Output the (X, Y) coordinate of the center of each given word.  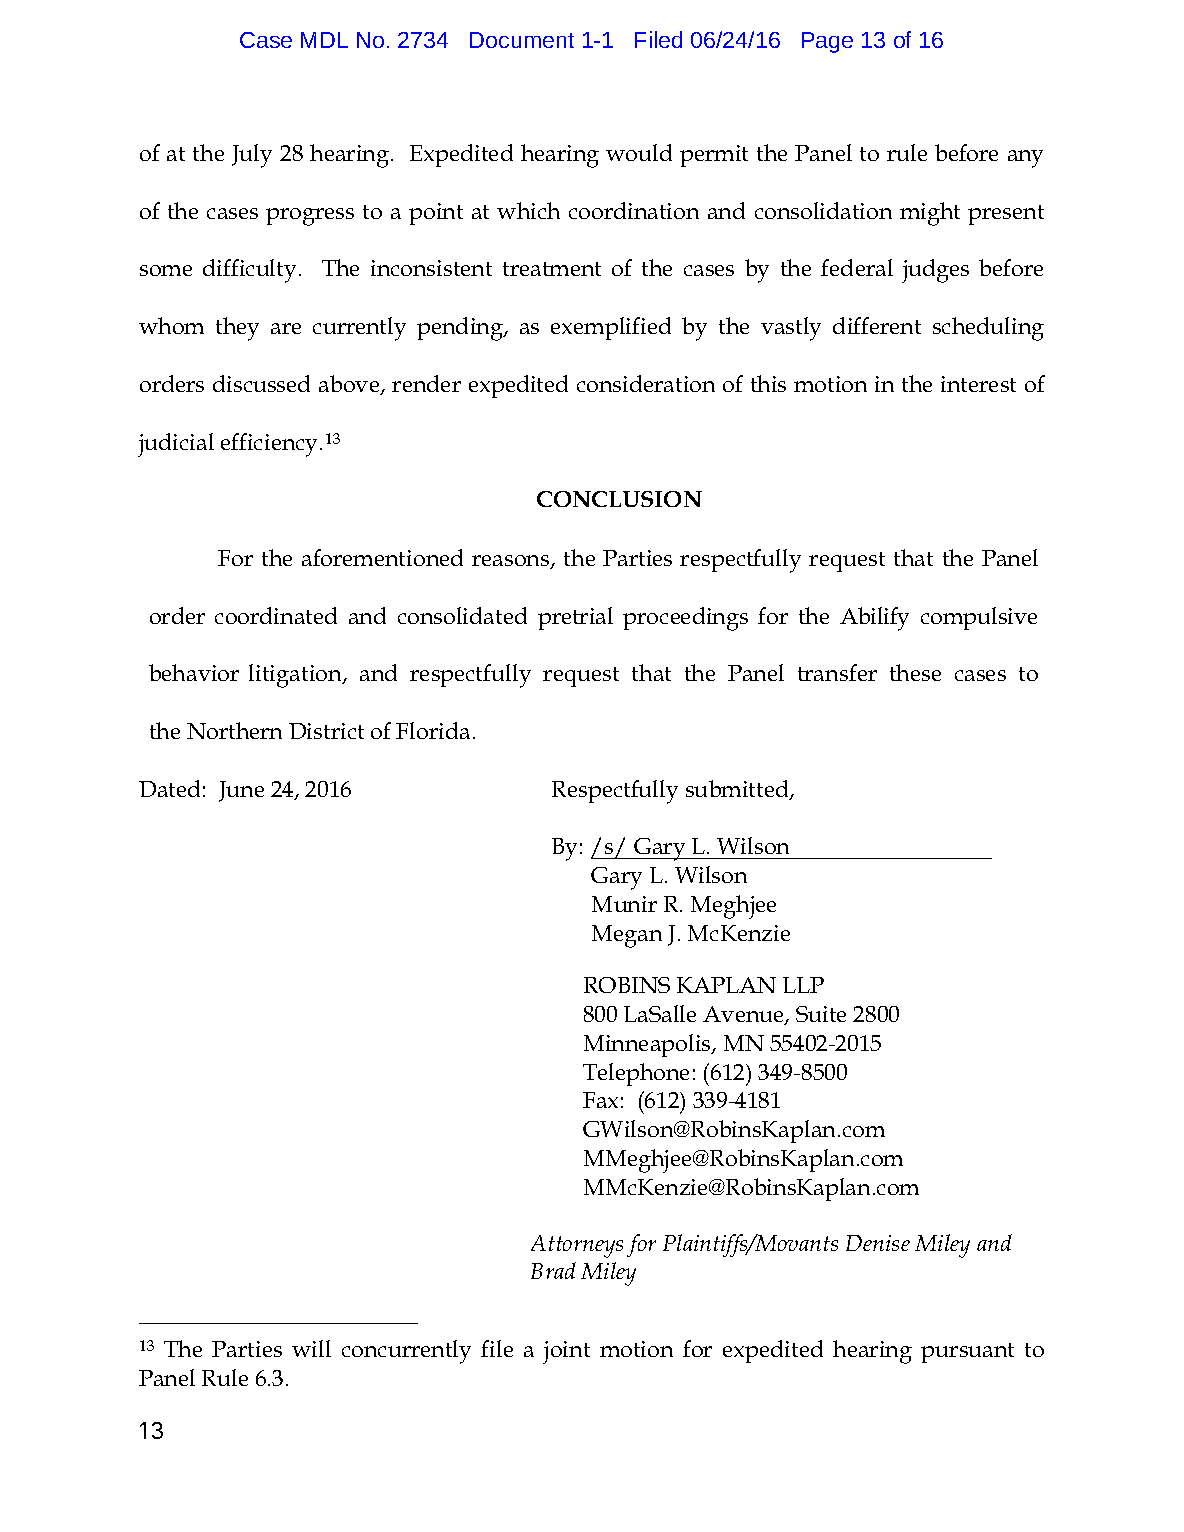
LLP (803, 985)
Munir (624, 904)
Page (827, 42)
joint (566, 1352)
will (311, 1348)
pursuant (967, 1353)
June (241, 791)
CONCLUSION (619, 499)
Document (522, 40)
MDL (324, 40)
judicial (176, 445)
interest (978, 384)
